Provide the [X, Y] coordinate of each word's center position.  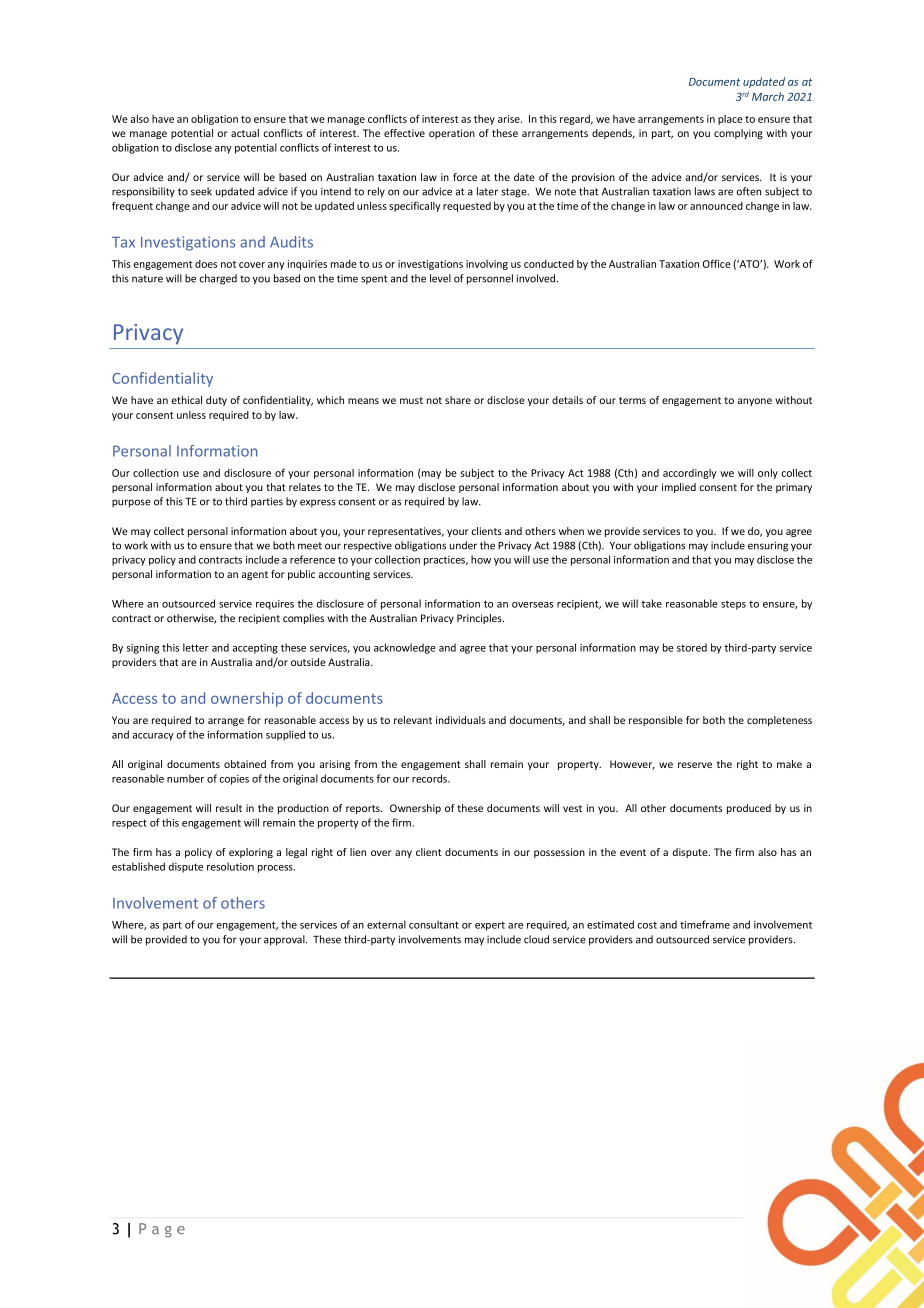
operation [452, 134]
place [730, 120]
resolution [230, 866]
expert [490, 926]
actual [245, 133]
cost [647, 925]
